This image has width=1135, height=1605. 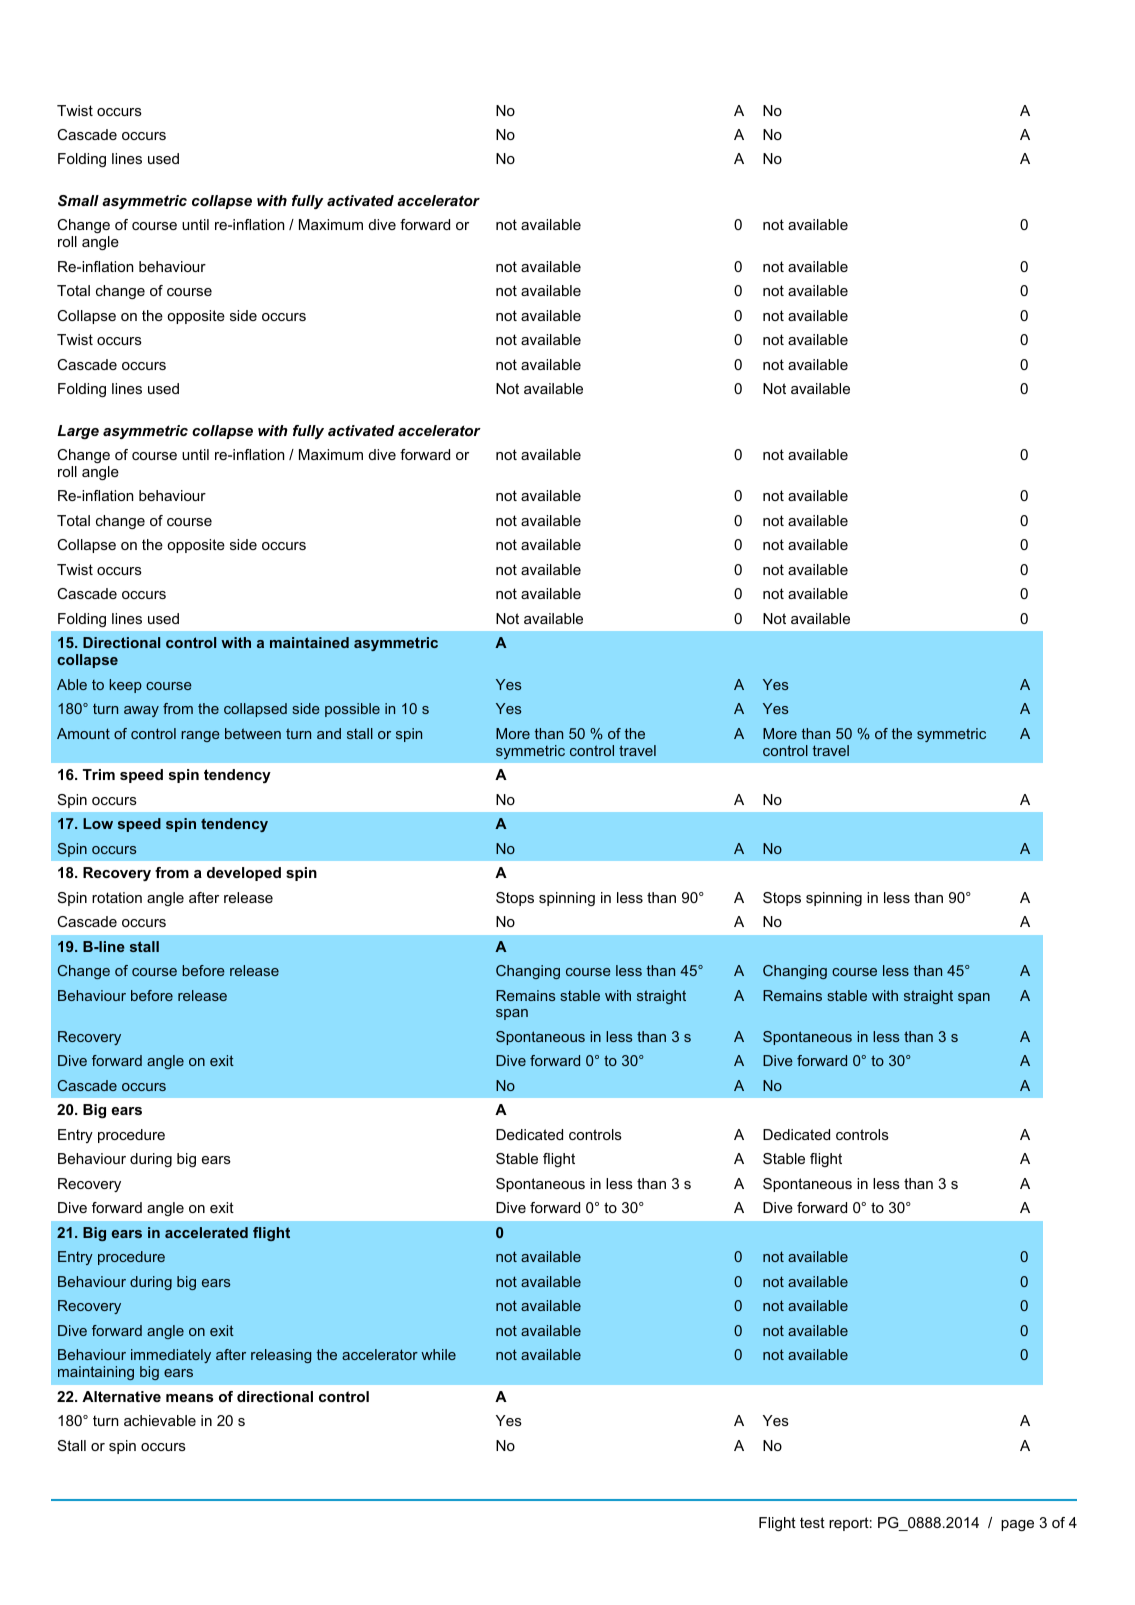 What do you see at coordinates (438, 1354) in the image?
I see `while` at bounding box center [438, 1354].
